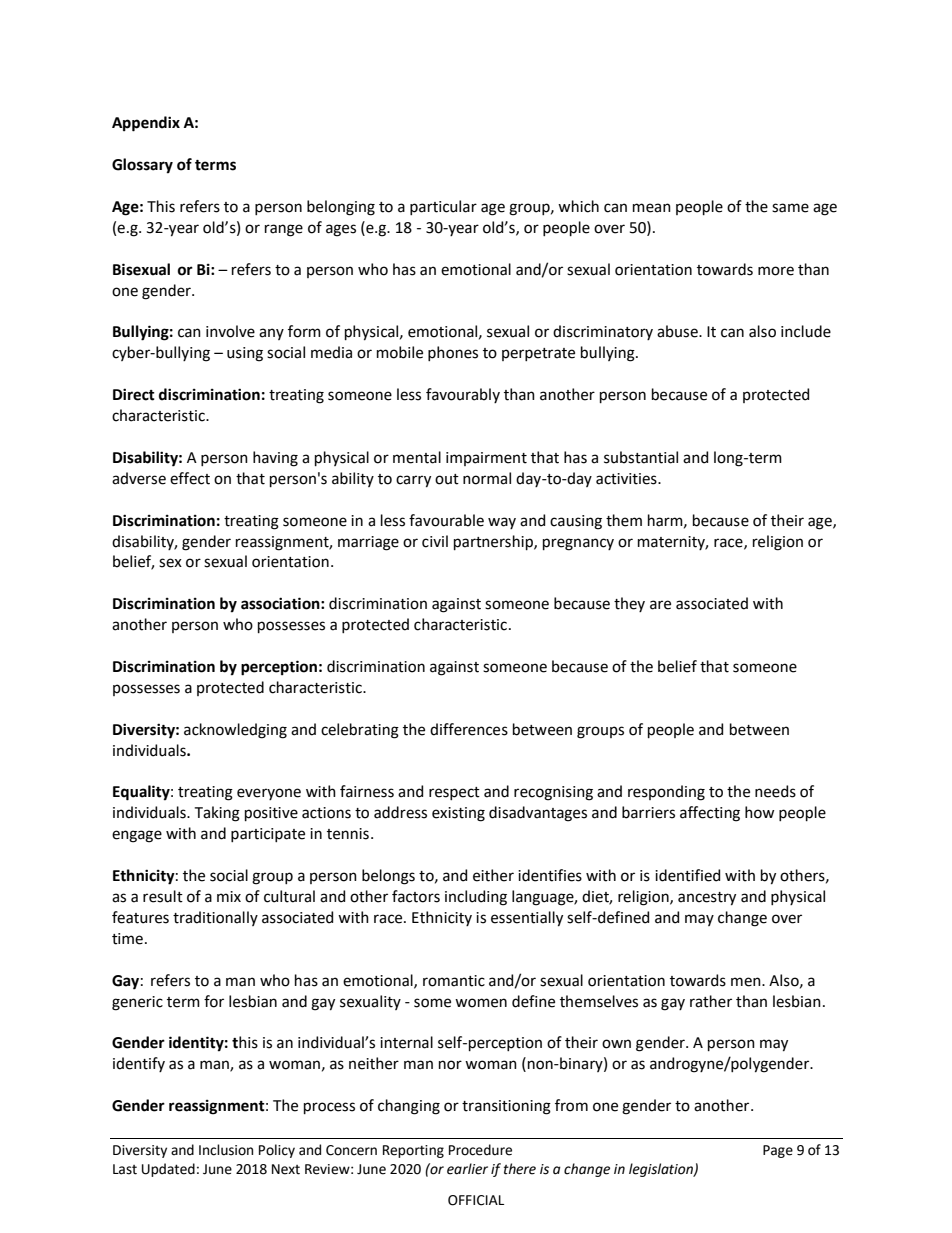 The height and width of the screenshot is (1233, 952). Describe the element at coordinates (215, 918) in the screenshot. I see `traditionally` at that location.
